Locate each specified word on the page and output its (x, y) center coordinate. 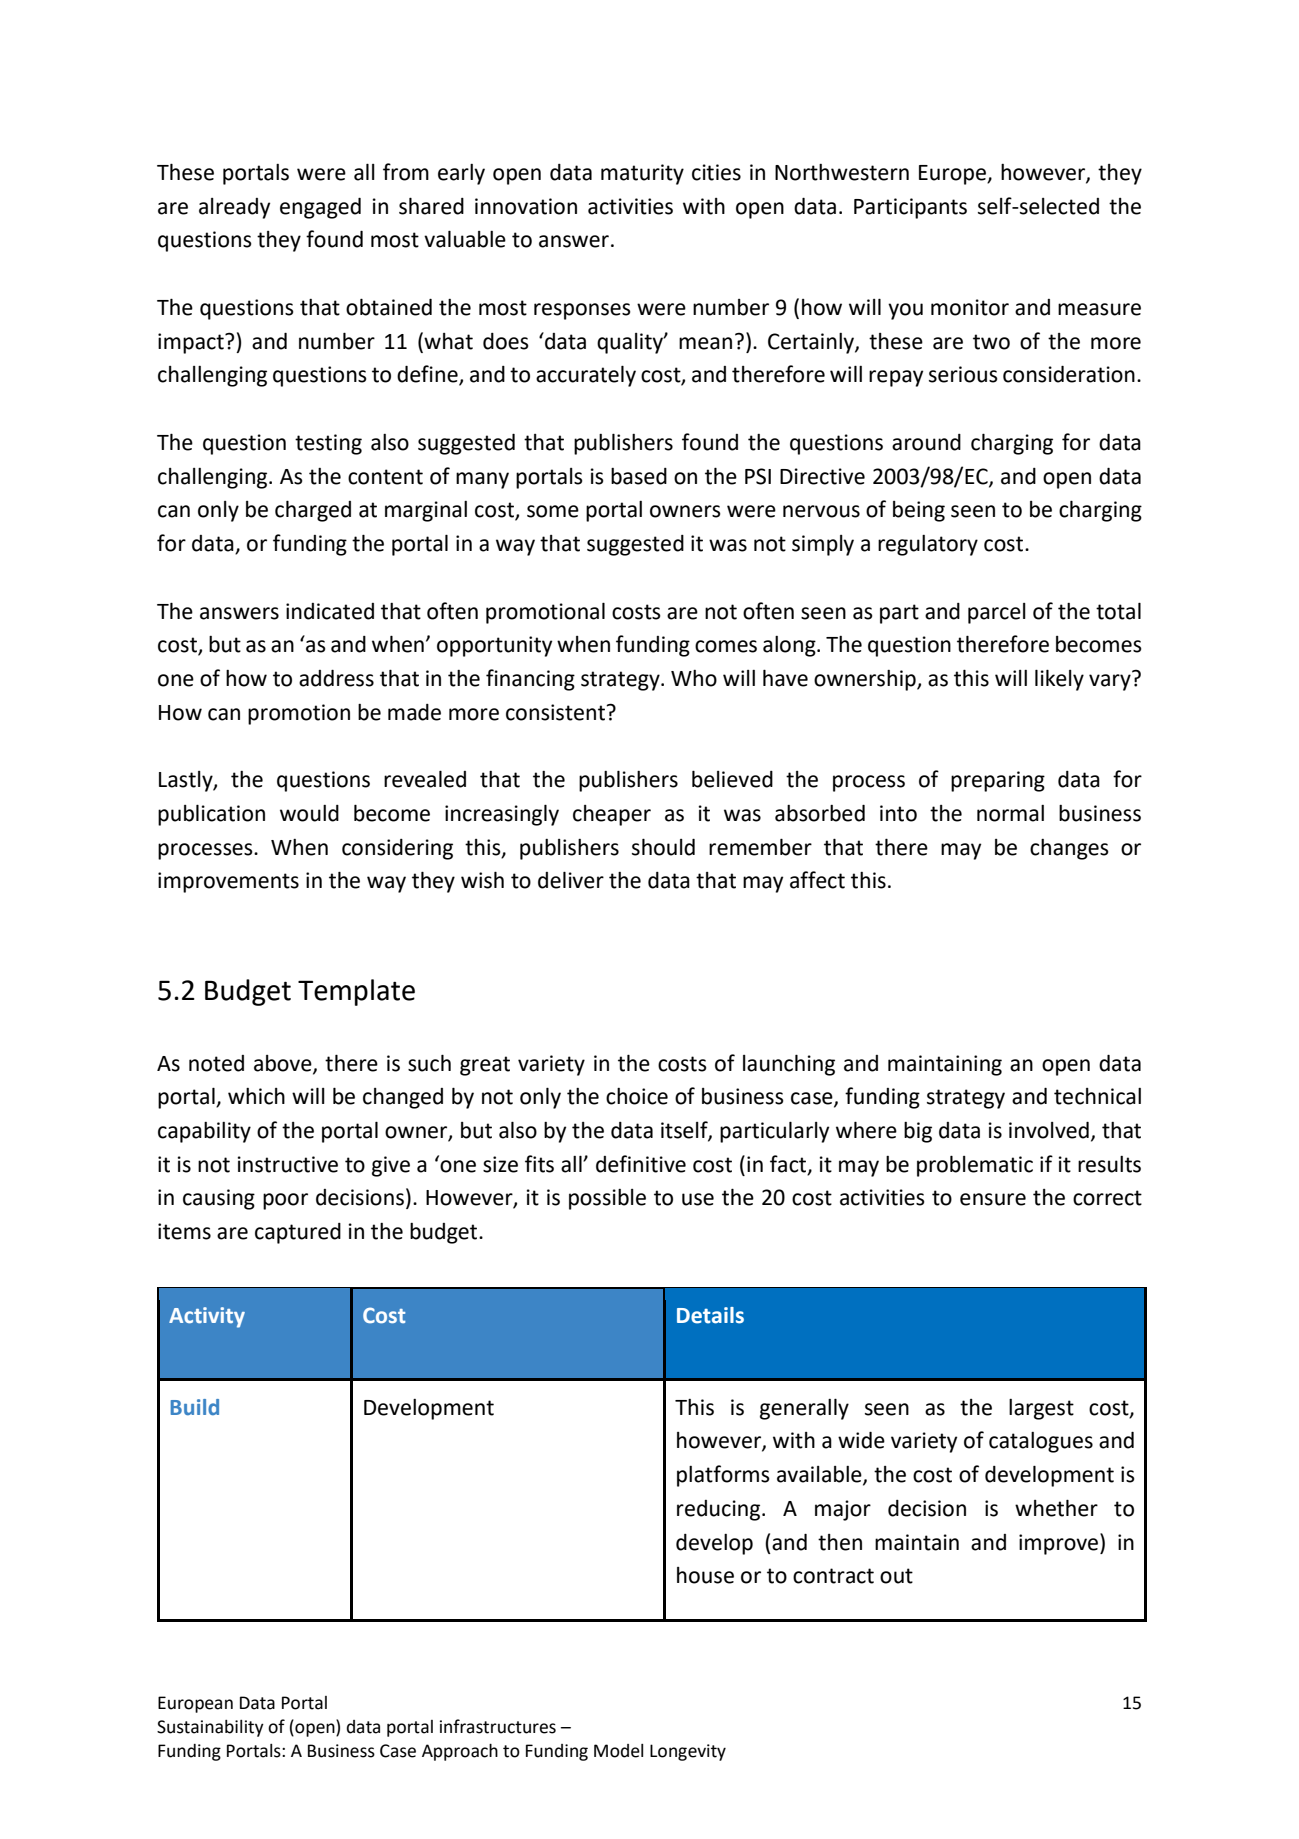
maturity (642, 174)
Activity (207, 1317)
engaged (320, 208)
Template (356, 992)
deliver (571, 880)
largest (1041, 1409)
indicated (330, 611)
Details (710, 1315)
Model (618, 1751)
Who (694, 678)
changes (1069, 849)
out (896, 1576)
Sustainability (210, 1728)
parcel (997, 613)
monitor (970, 307)
